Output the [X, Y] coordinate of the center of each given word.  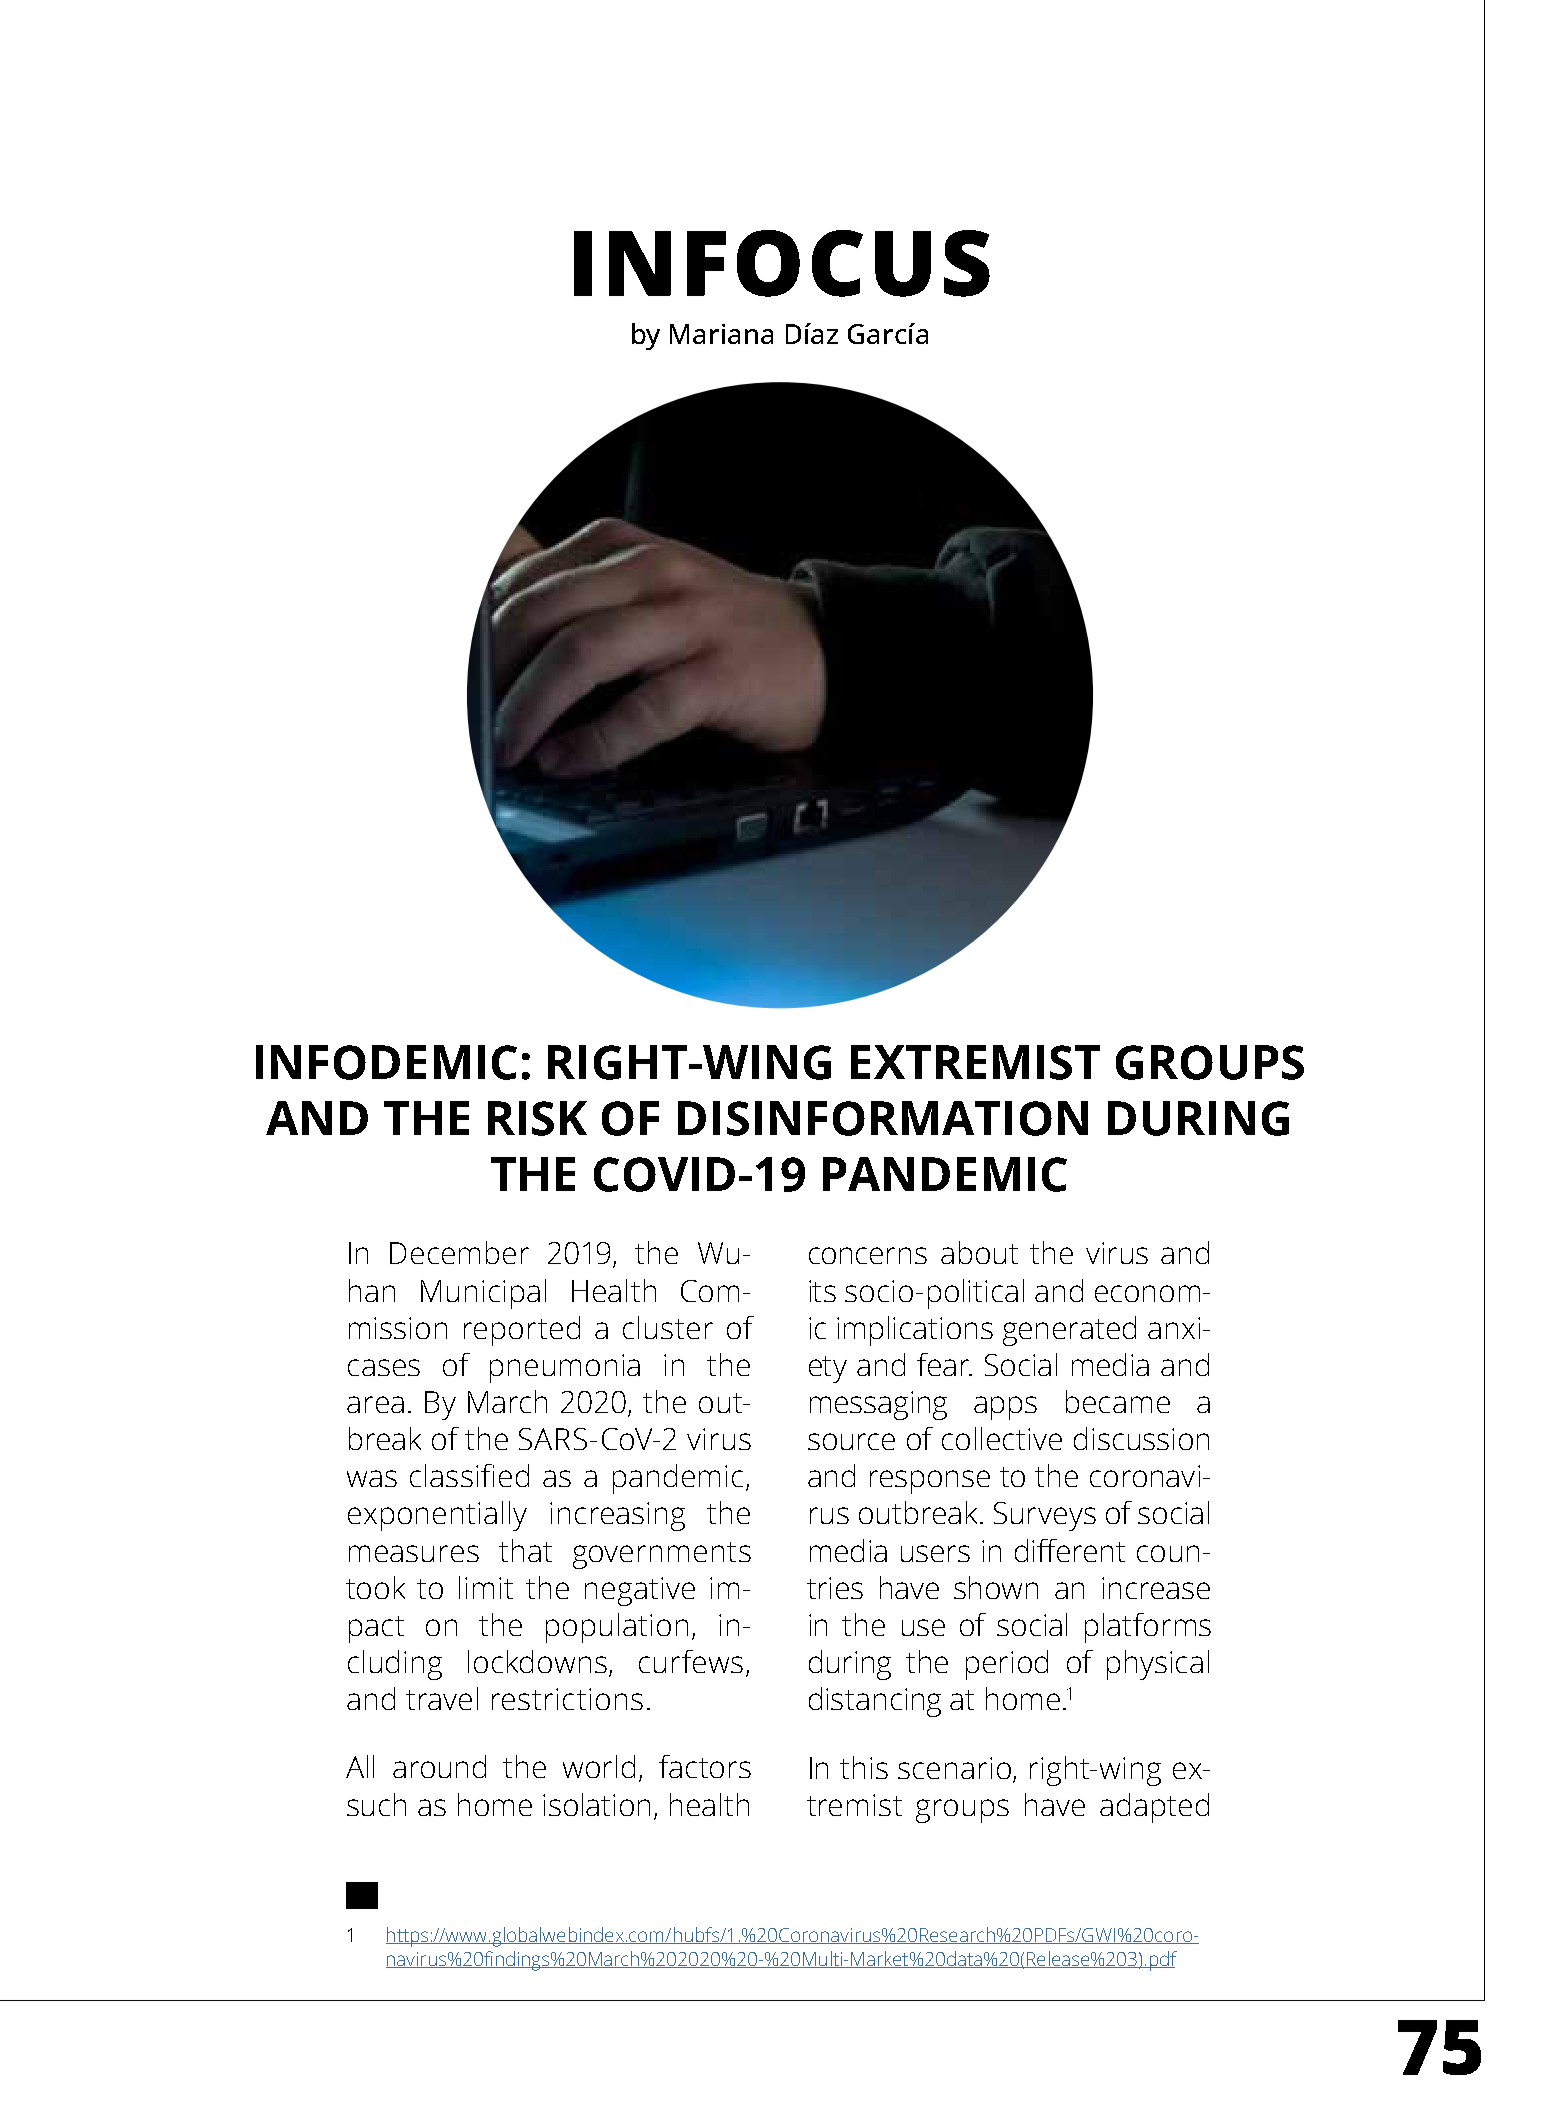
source [851, 1441]
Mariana [721, 334]
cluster [668, 1327]
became [1118, 1401]
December [459, 1252]
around [439, 1766]
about [979, 1252]
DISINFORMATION [883, 1118]
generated [1069, 1331]
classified [469, 1475]
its [822, 1291]
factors [705, 1766]
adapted [1154, 1808]
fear [944, 1364]
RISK [537, 1118]
